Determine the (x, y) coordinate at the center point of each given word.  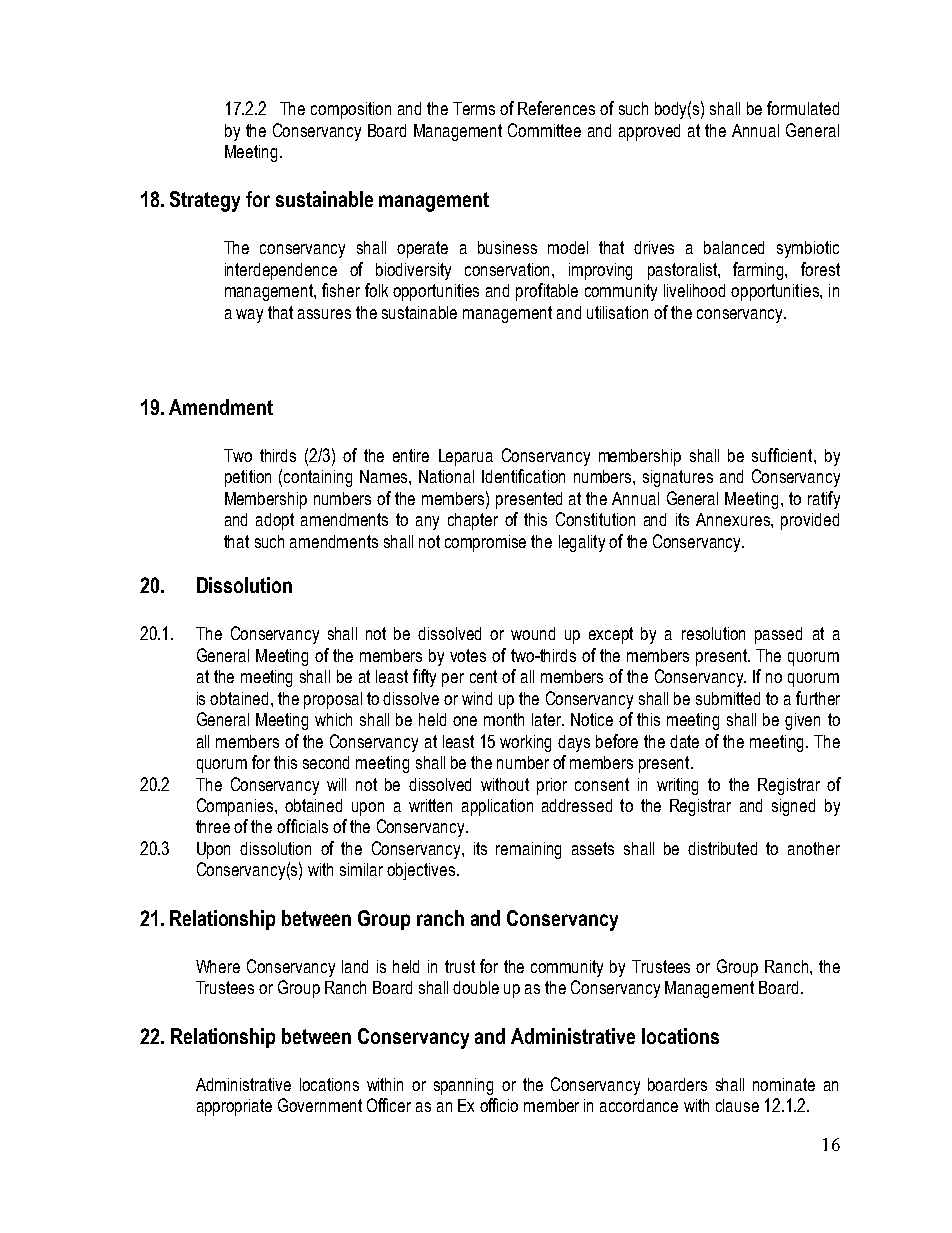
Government (320, 1105)
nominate (784, 1084)
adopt (275, 521)
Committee (544, 130)
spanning (463, 1086)
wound (533, 633)
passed (778, 635)
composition (351, 110)
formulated (803, 108)
